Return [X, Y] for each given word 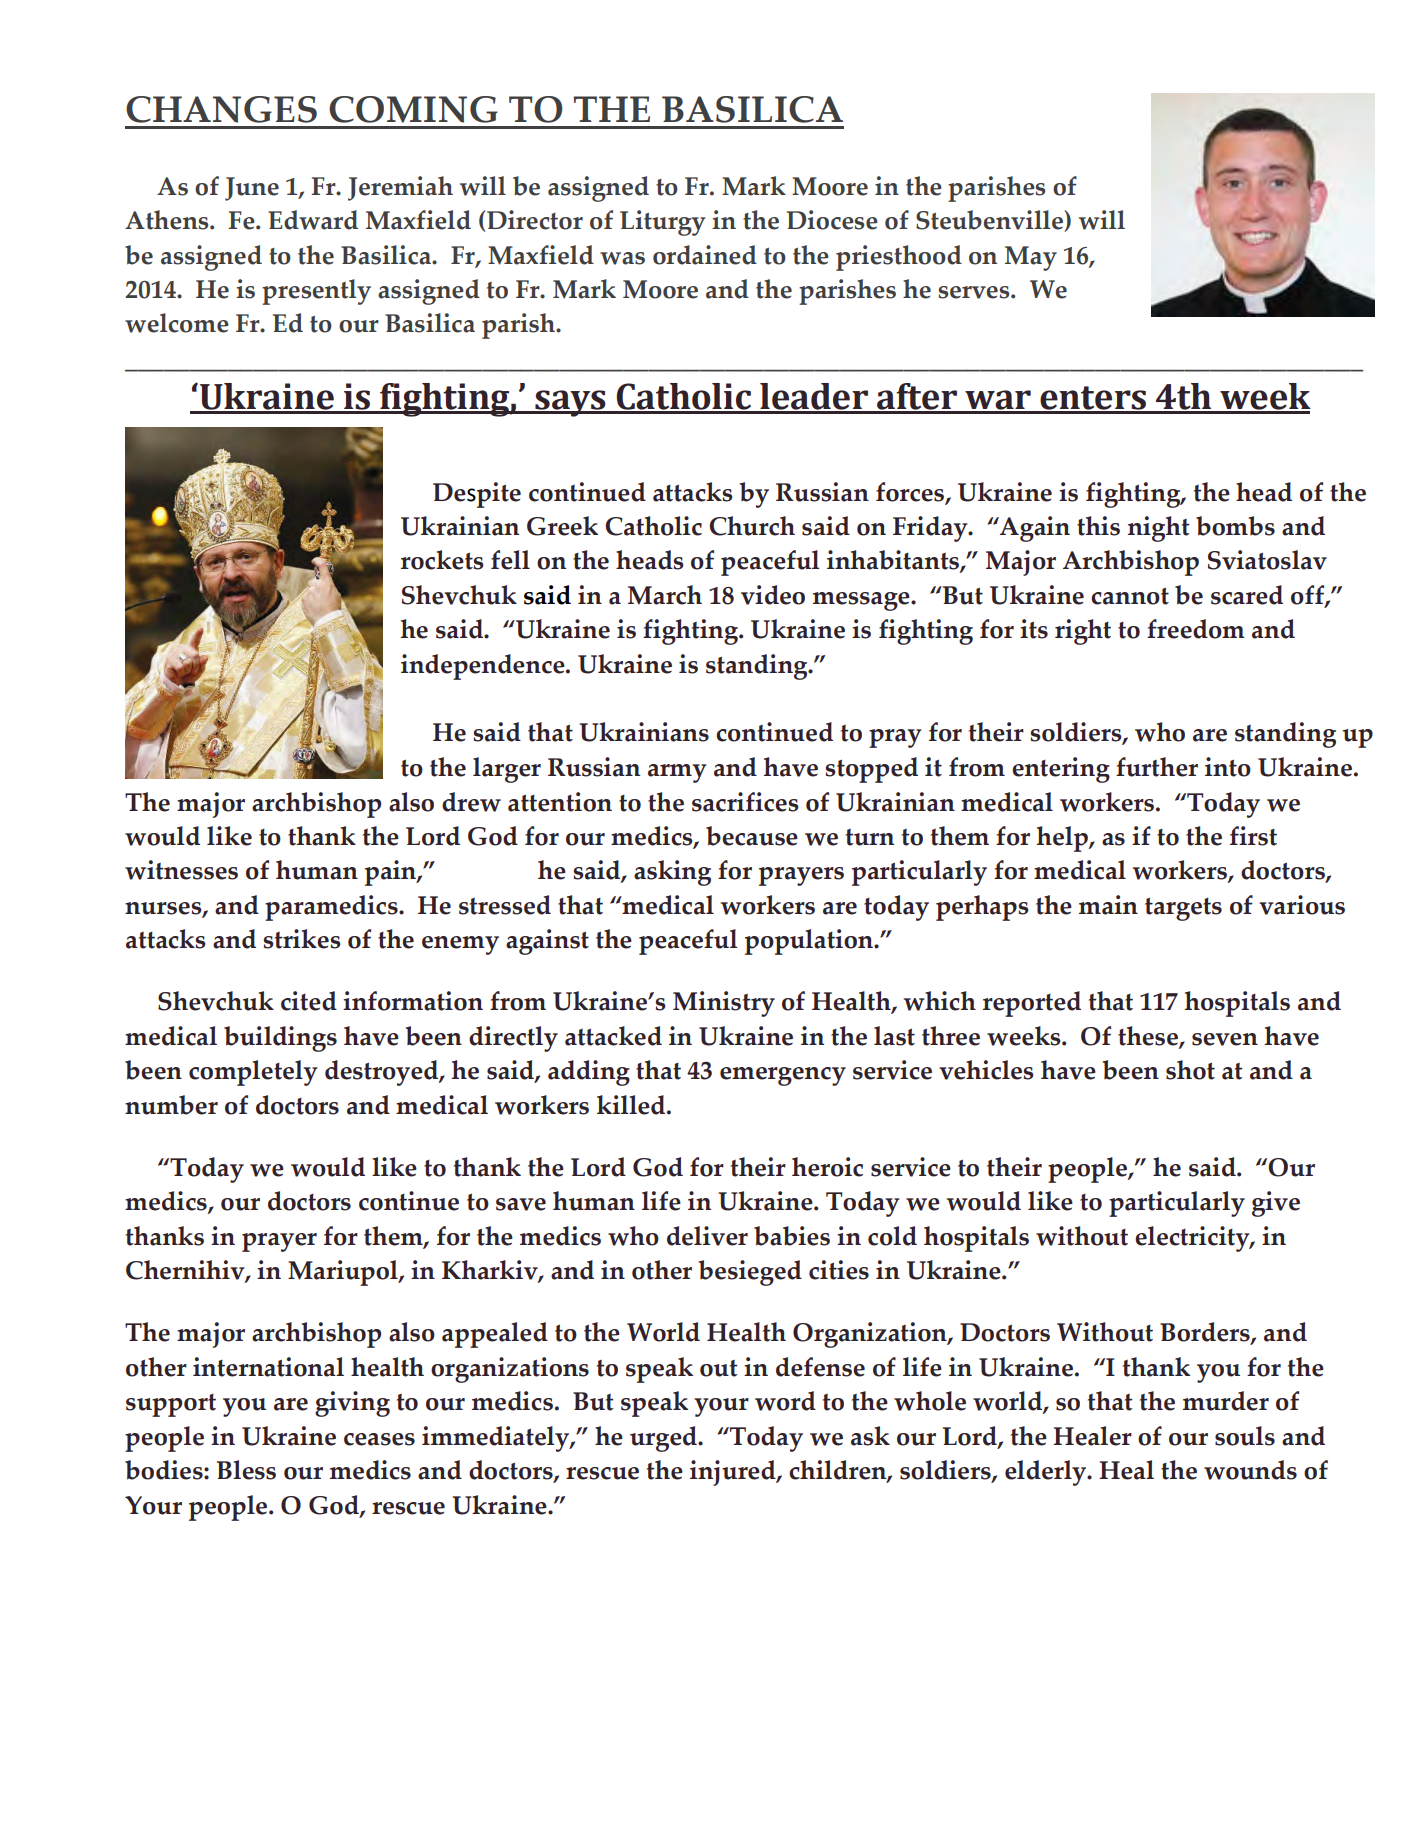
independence [484, 667]
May [1031, 258]
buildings [280, 1039]
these [1149, 1037]
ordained [705, 255]
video [773, 595]
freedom [1196, 629]
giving [352, 1404]
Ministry [724, 1004]
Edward [313, 220]
